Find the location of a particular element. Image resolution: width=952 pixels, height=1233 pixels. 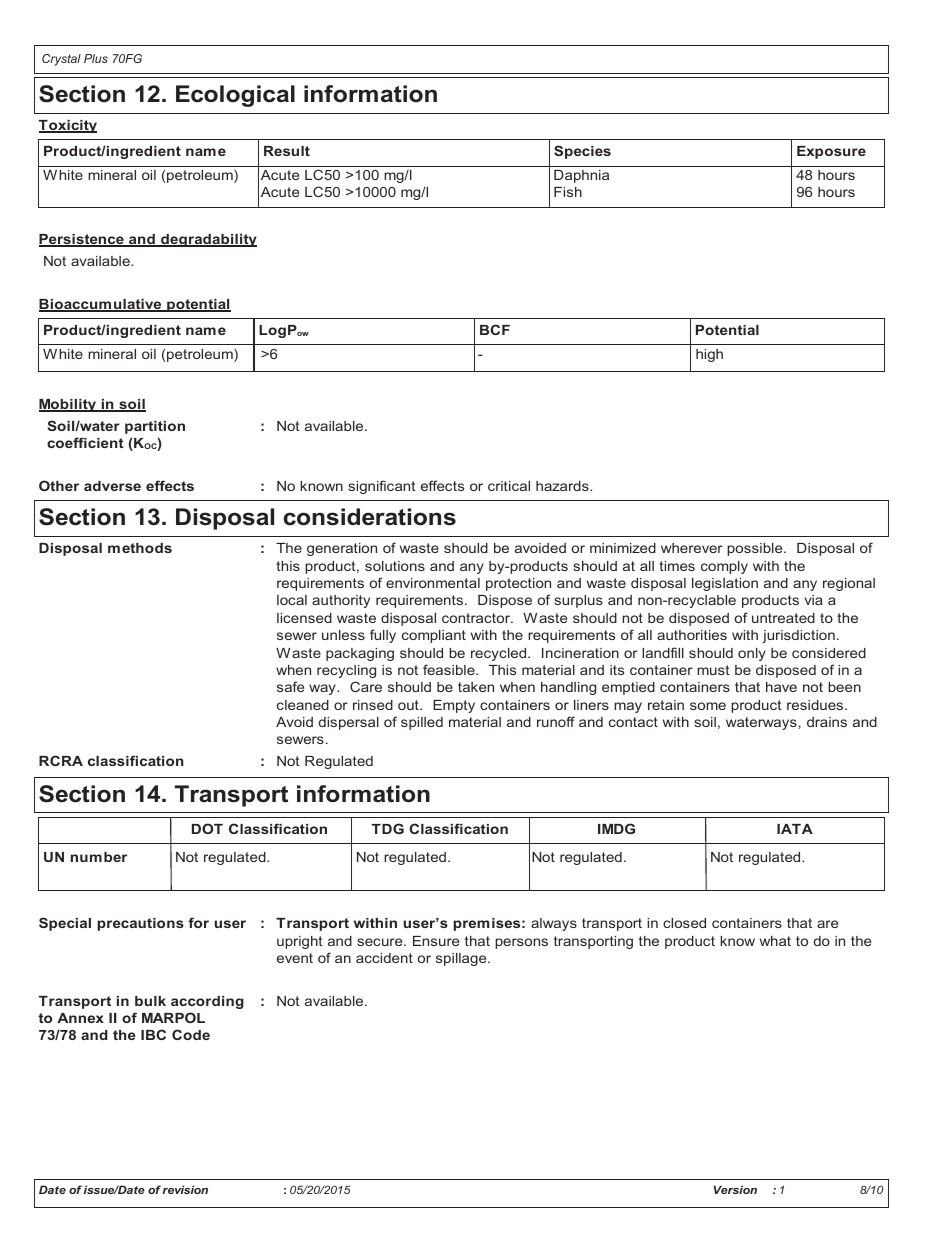

Species is located at coordinates (582, 152).
